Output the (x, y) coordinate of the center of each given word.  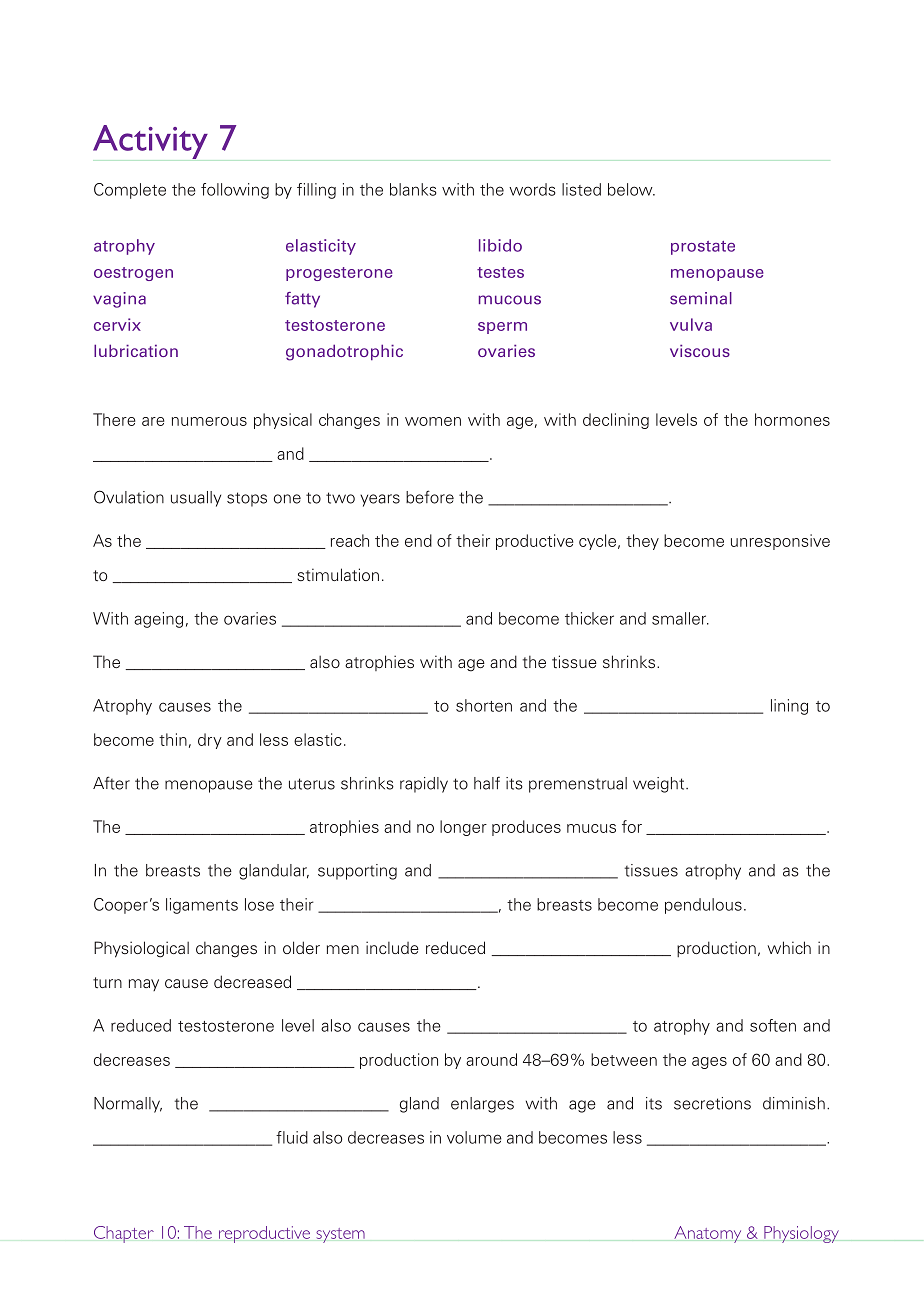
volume (474, 1137)
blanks (413, 189)
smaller (680, 618)
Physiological (141, 949)
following (235, 191)
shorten (484, 705)
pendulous (703, 906)
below (631, 189)
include (392, 947)
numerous (209, 421)
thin (173, 739)
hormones (792, 419)
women (433, 421)
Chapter (124, 1234)
